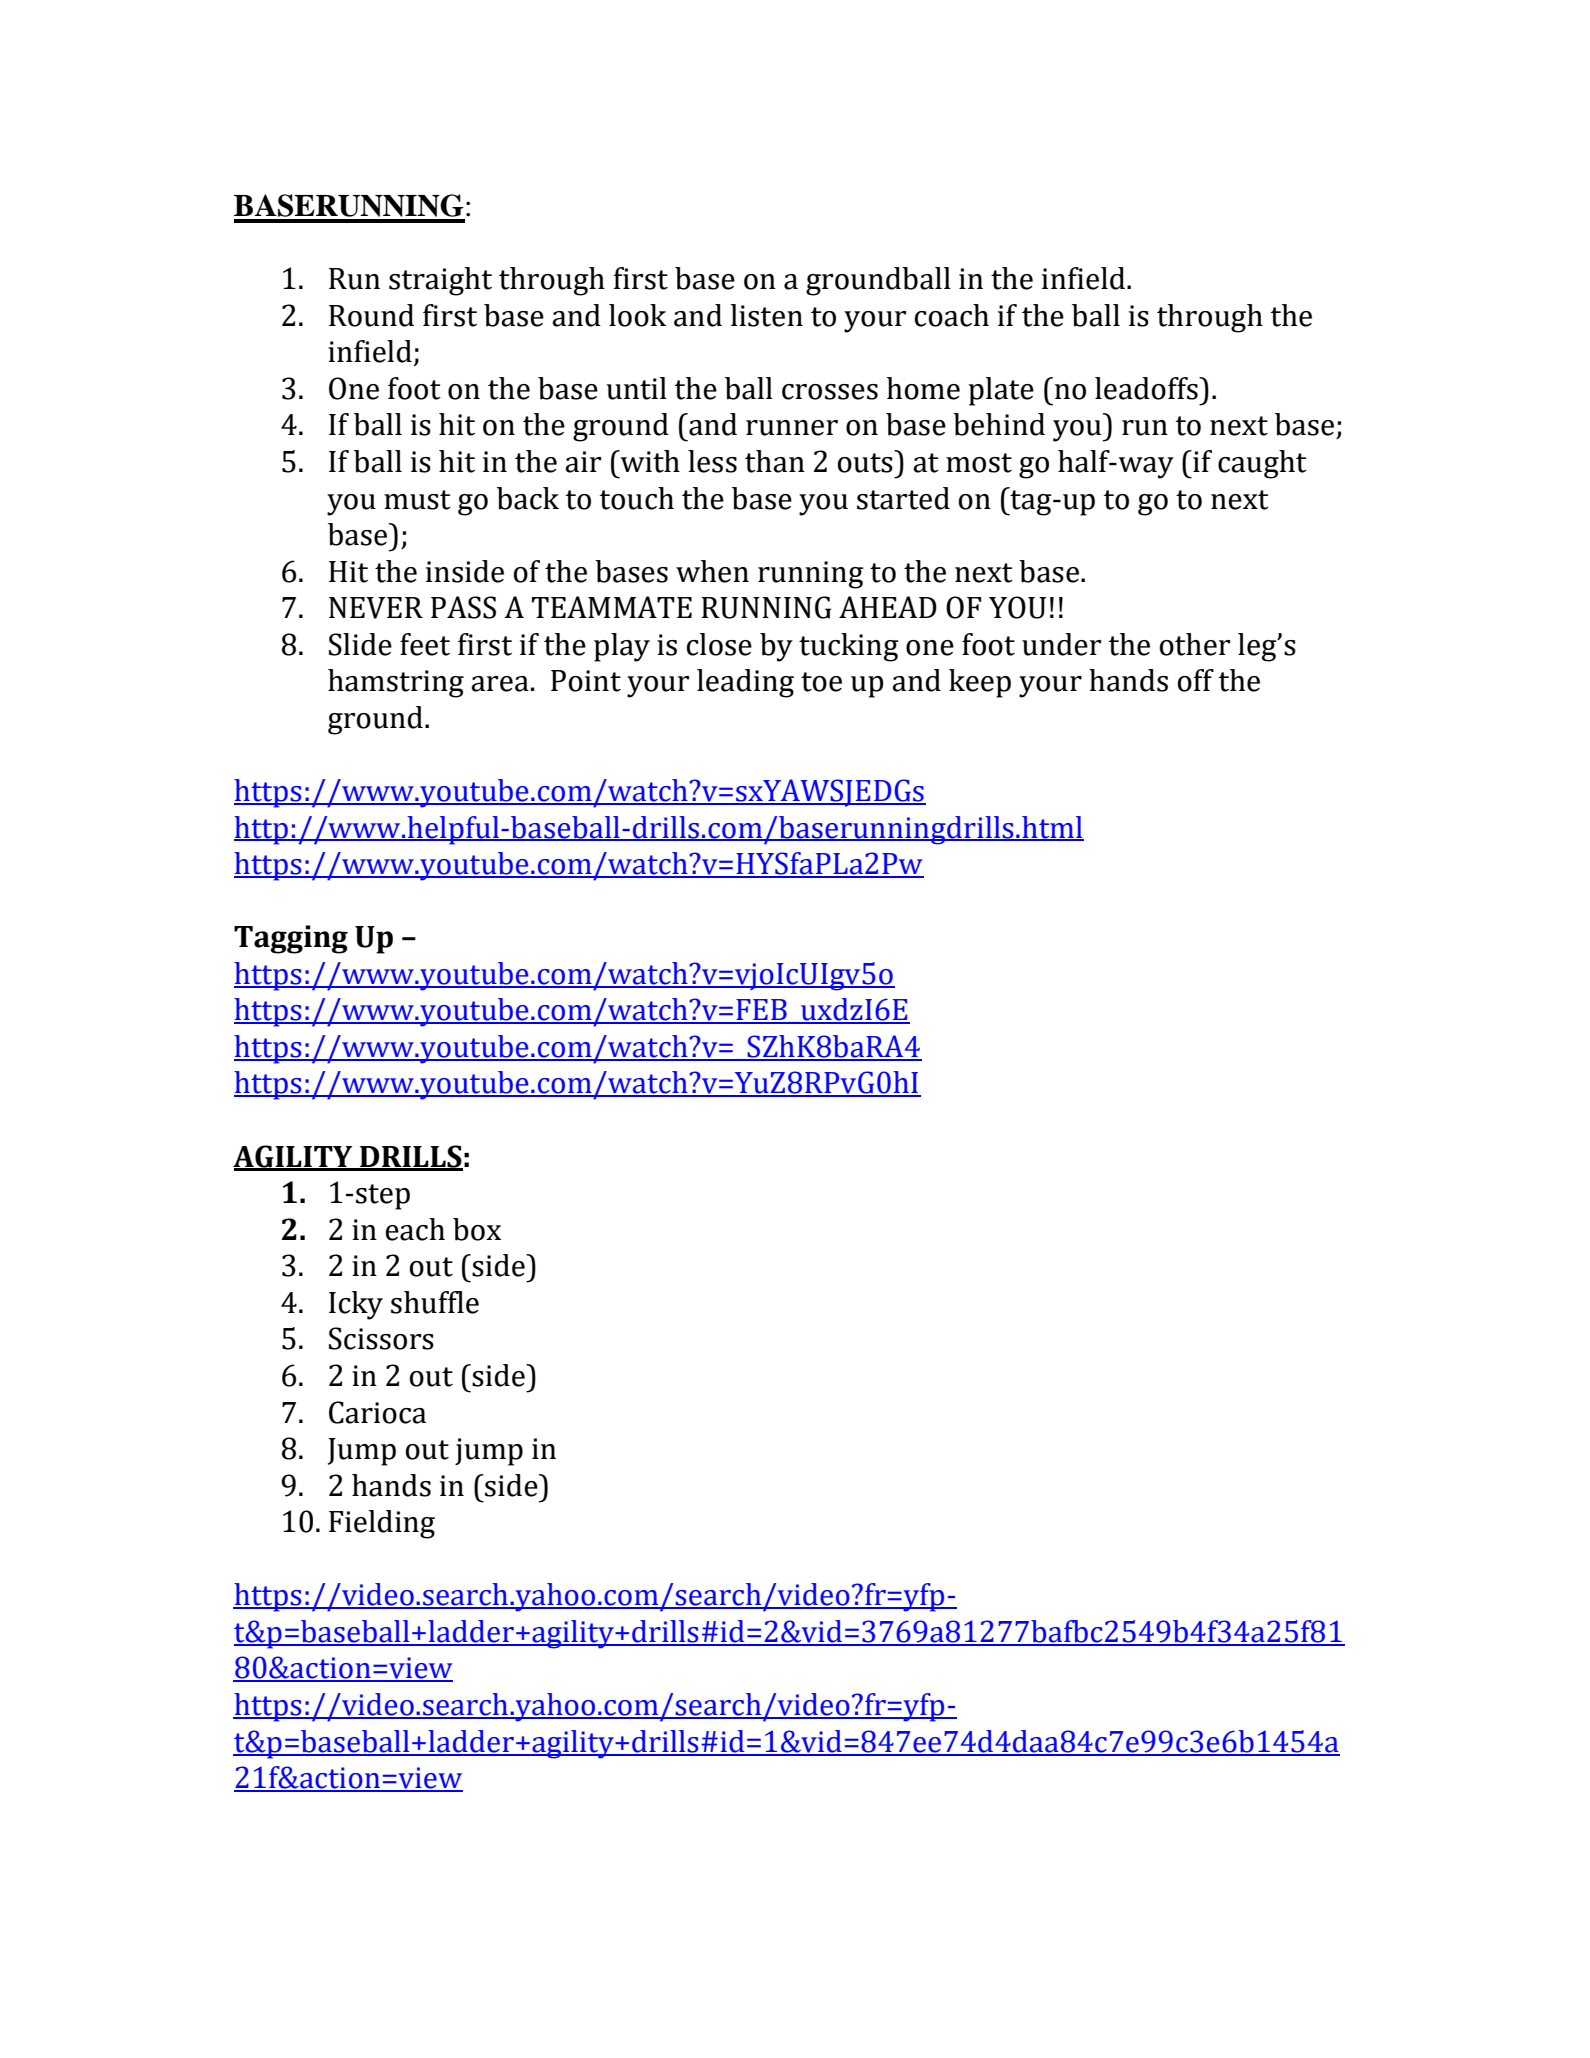 This document has width=1590, height=2058. What do you see at coordinates (440, 281) in the document?
I see `straight` at bounding box center [440, 281].
